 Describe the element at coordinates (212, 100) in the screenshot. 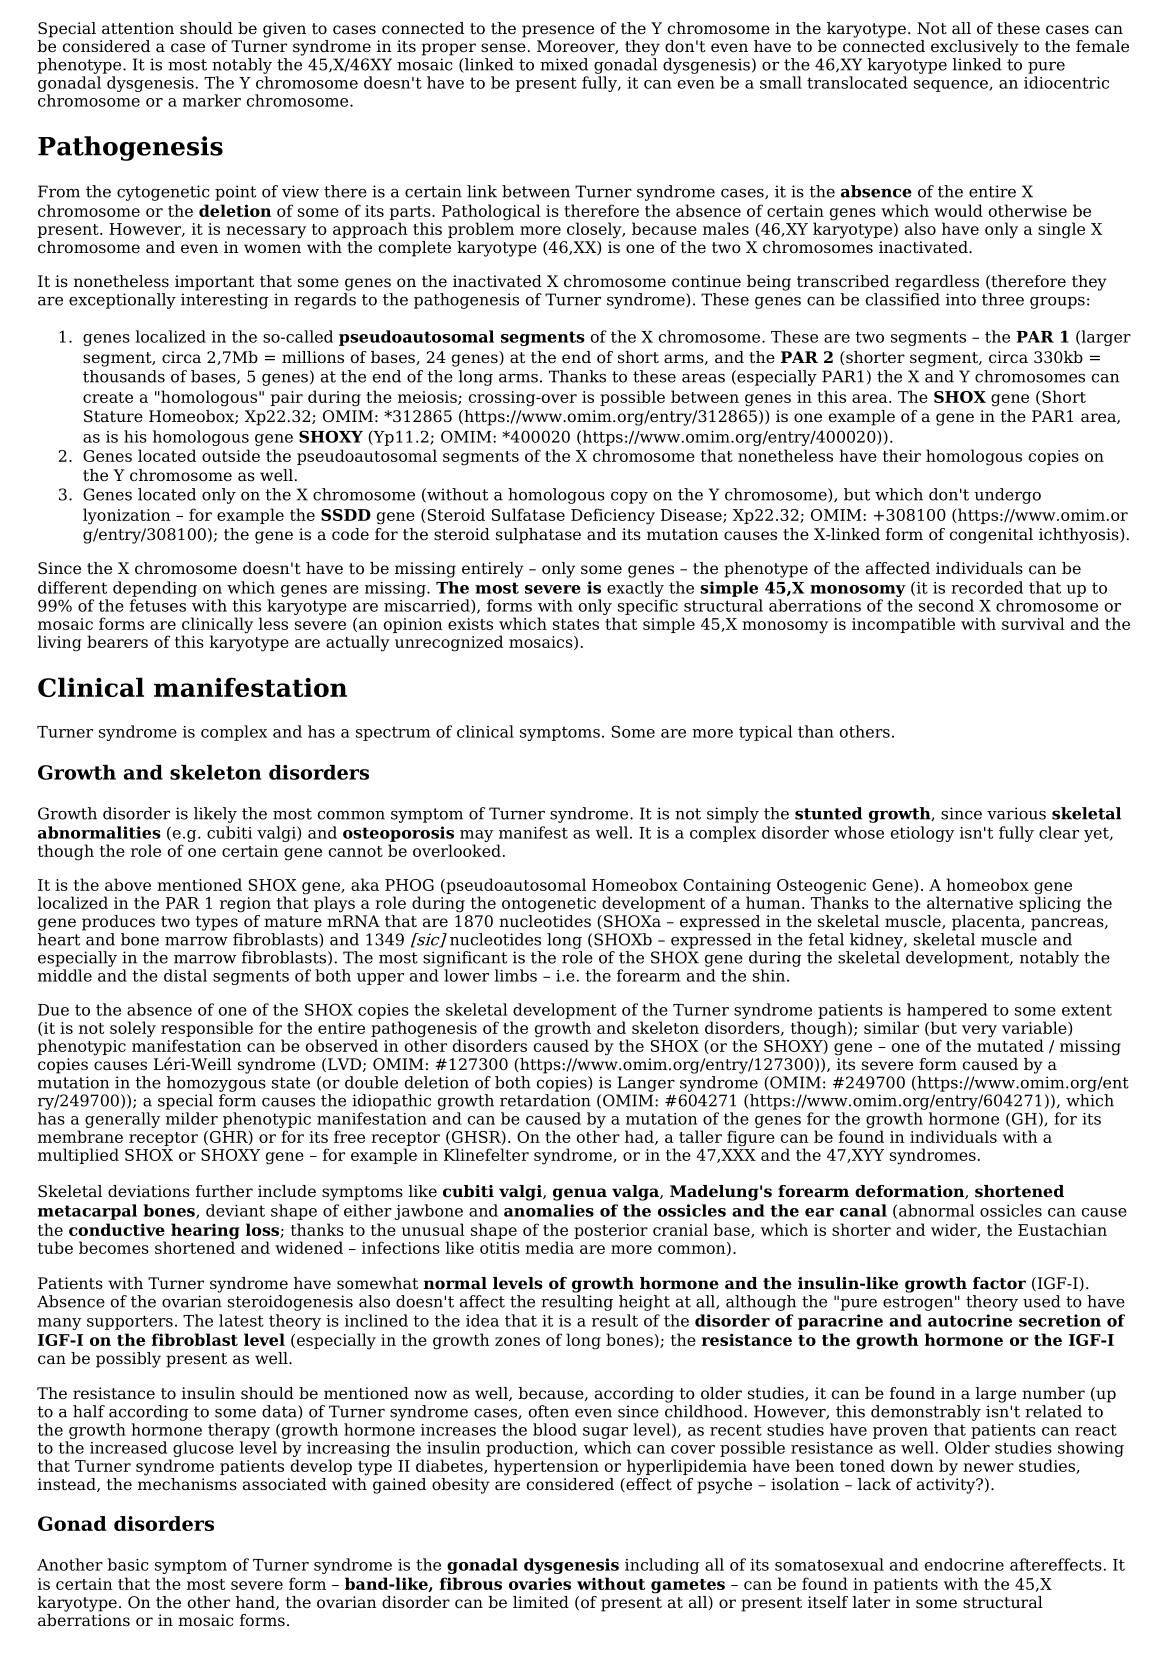

I see `marker` at that location.
